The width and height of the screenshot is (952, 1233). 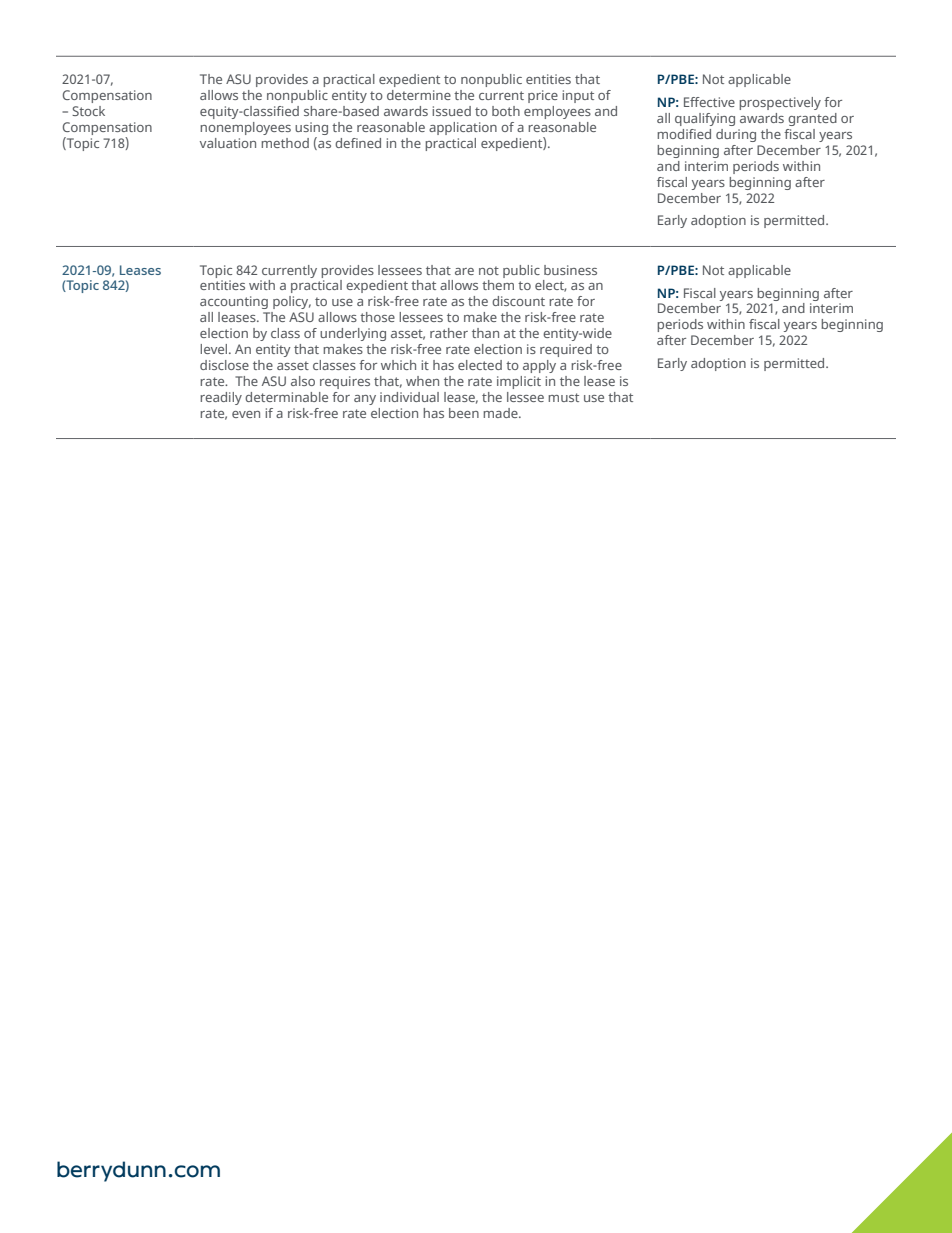 I want to click on during, so click(x=736, y=135).
